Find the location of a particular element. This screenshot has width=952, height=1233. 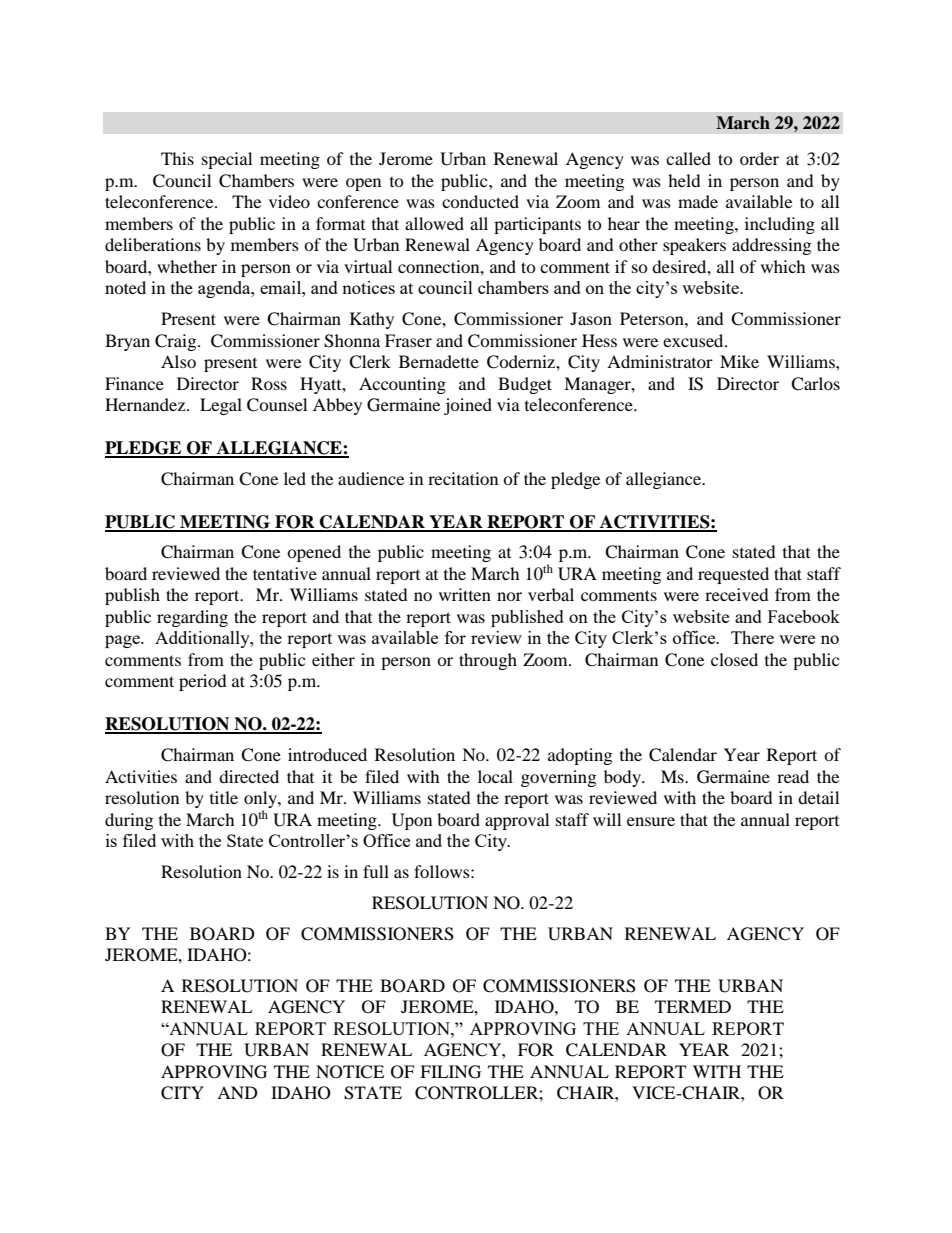

Also is located at coordinates (178, 361).
